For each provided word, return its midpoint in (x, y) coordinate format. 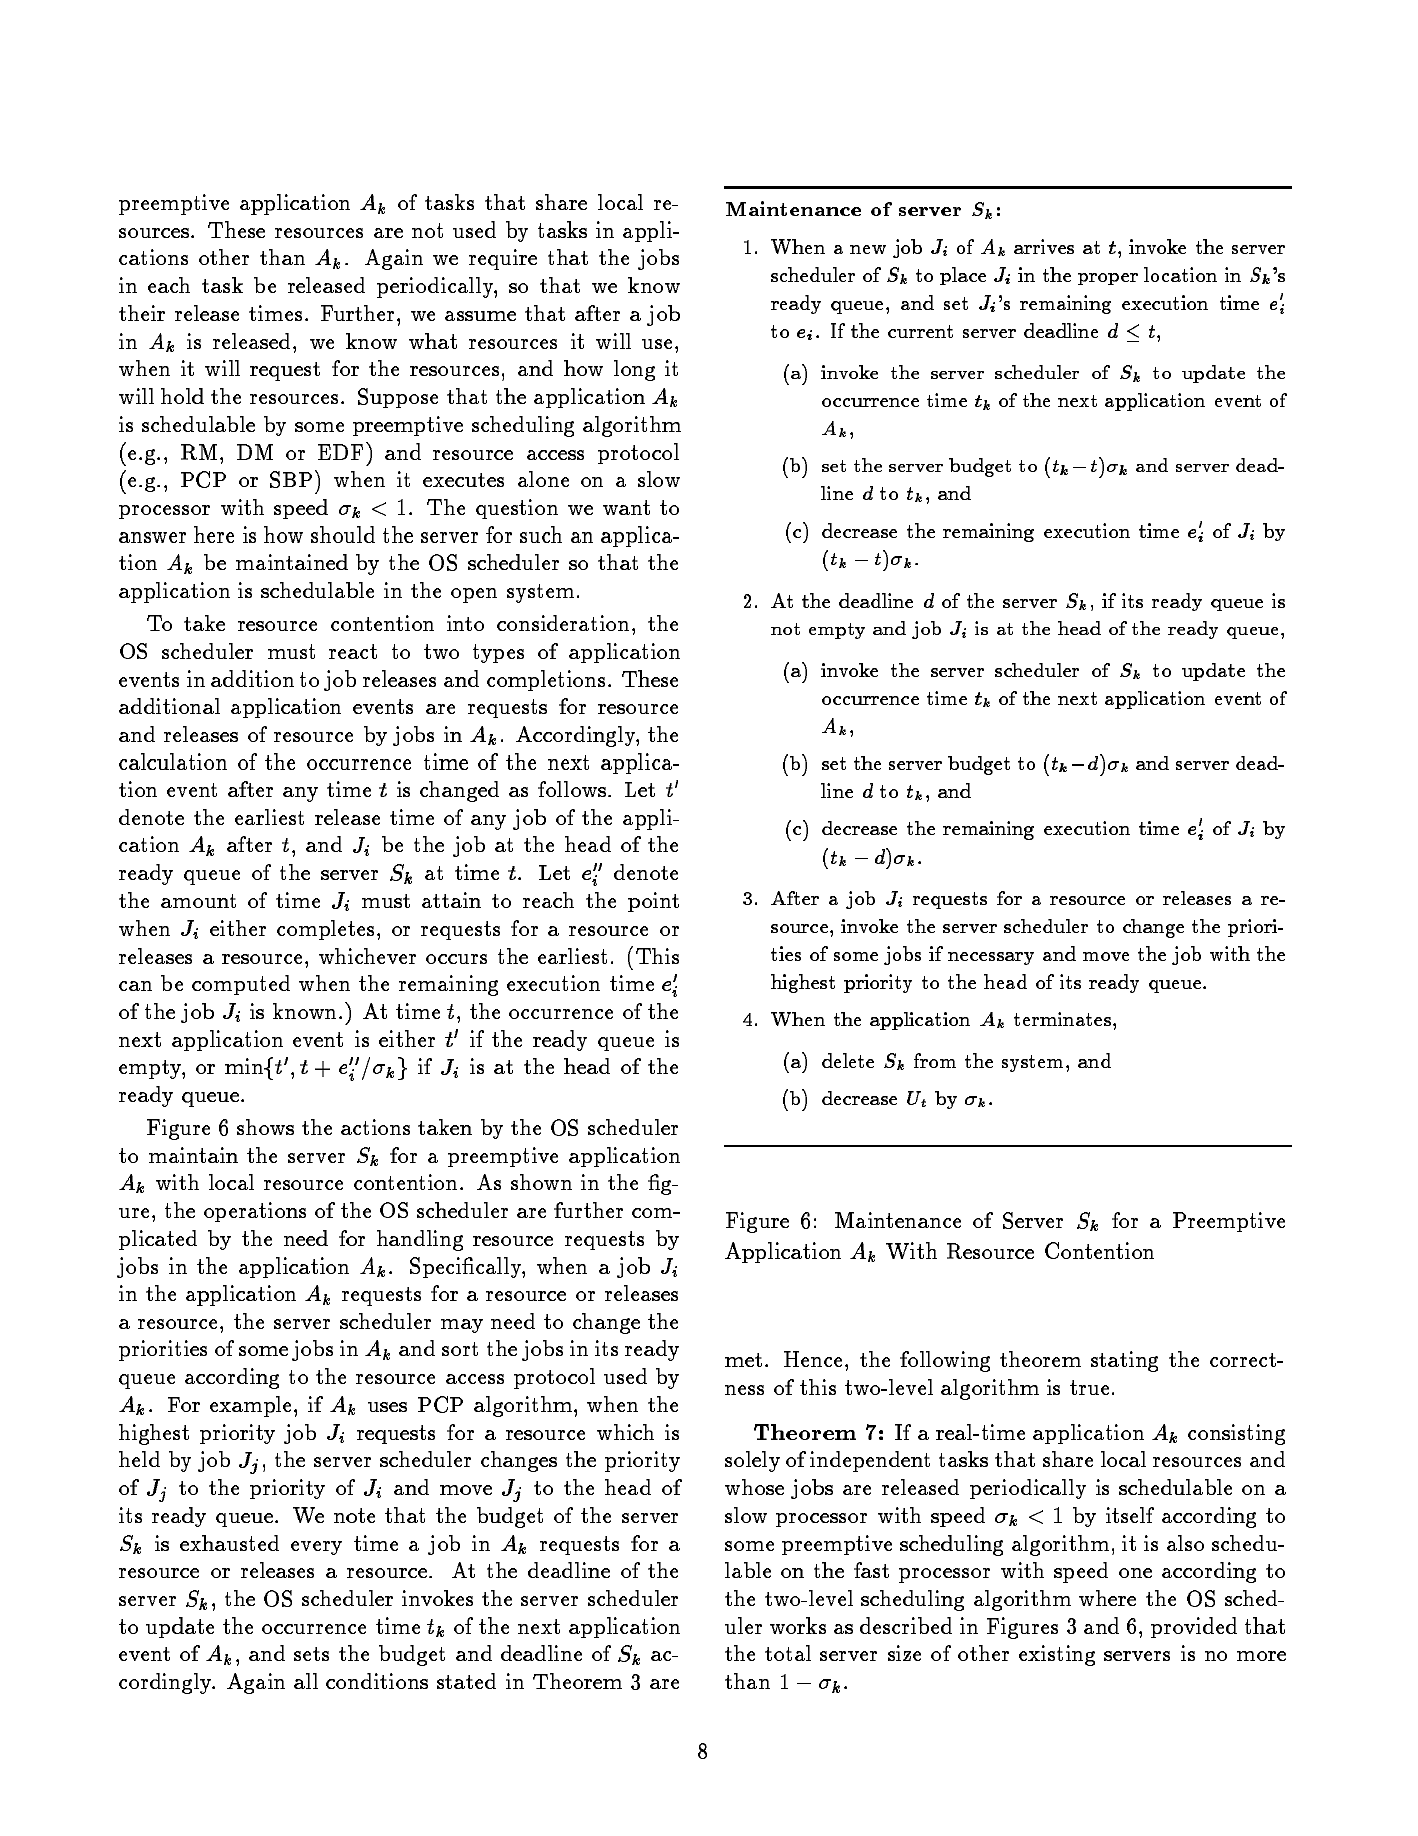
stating (1124, 1361)
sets (311, 1654)
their (142, 313)
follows (572, 789)
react (353, 651)
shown (541, 1182)
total (788, 1653)
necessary (991, 958)
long (634, 370)
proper (1108, 279)
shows (265, 1127)
